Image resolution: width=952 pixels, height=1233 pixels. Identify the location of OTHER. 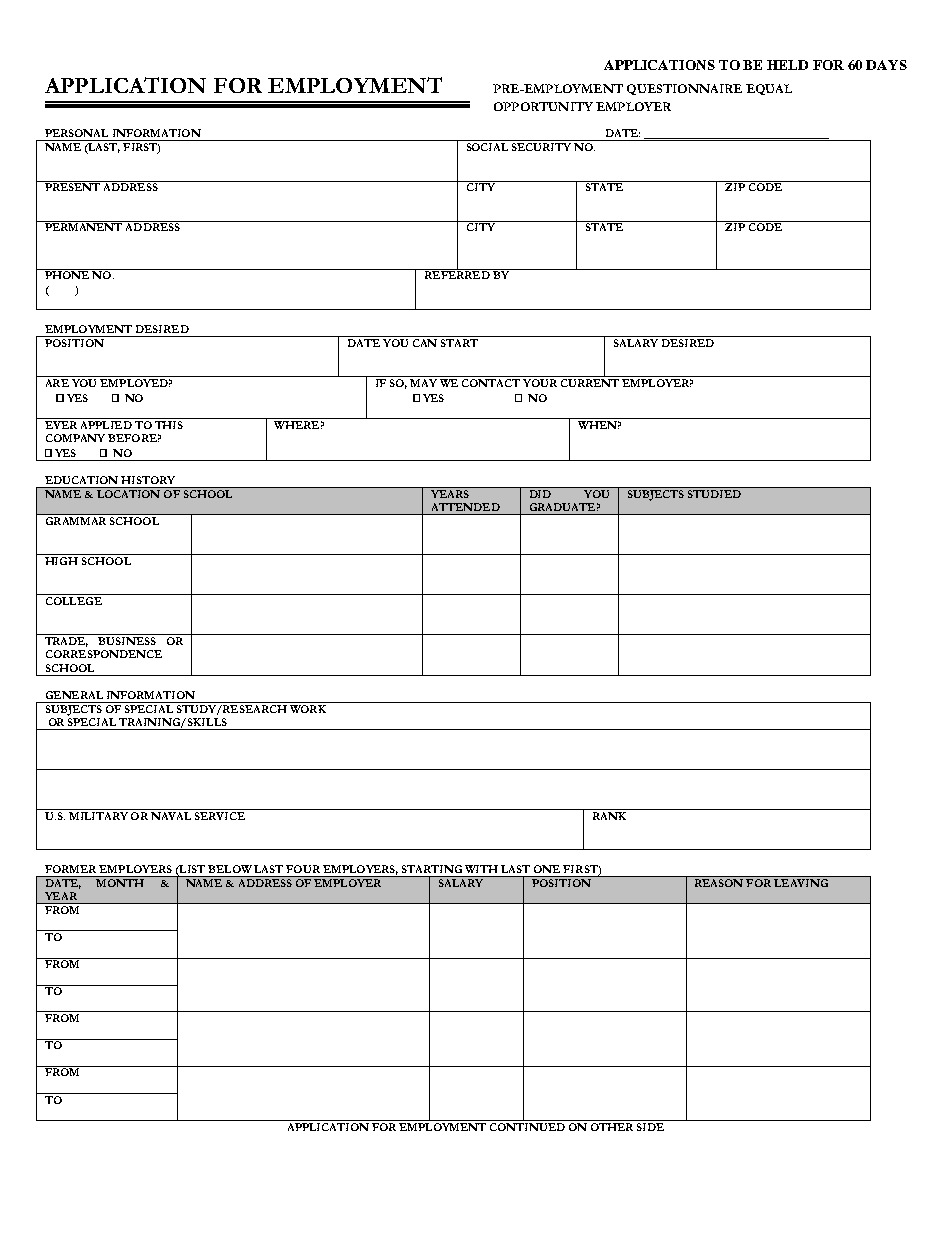
(612, 1125).
